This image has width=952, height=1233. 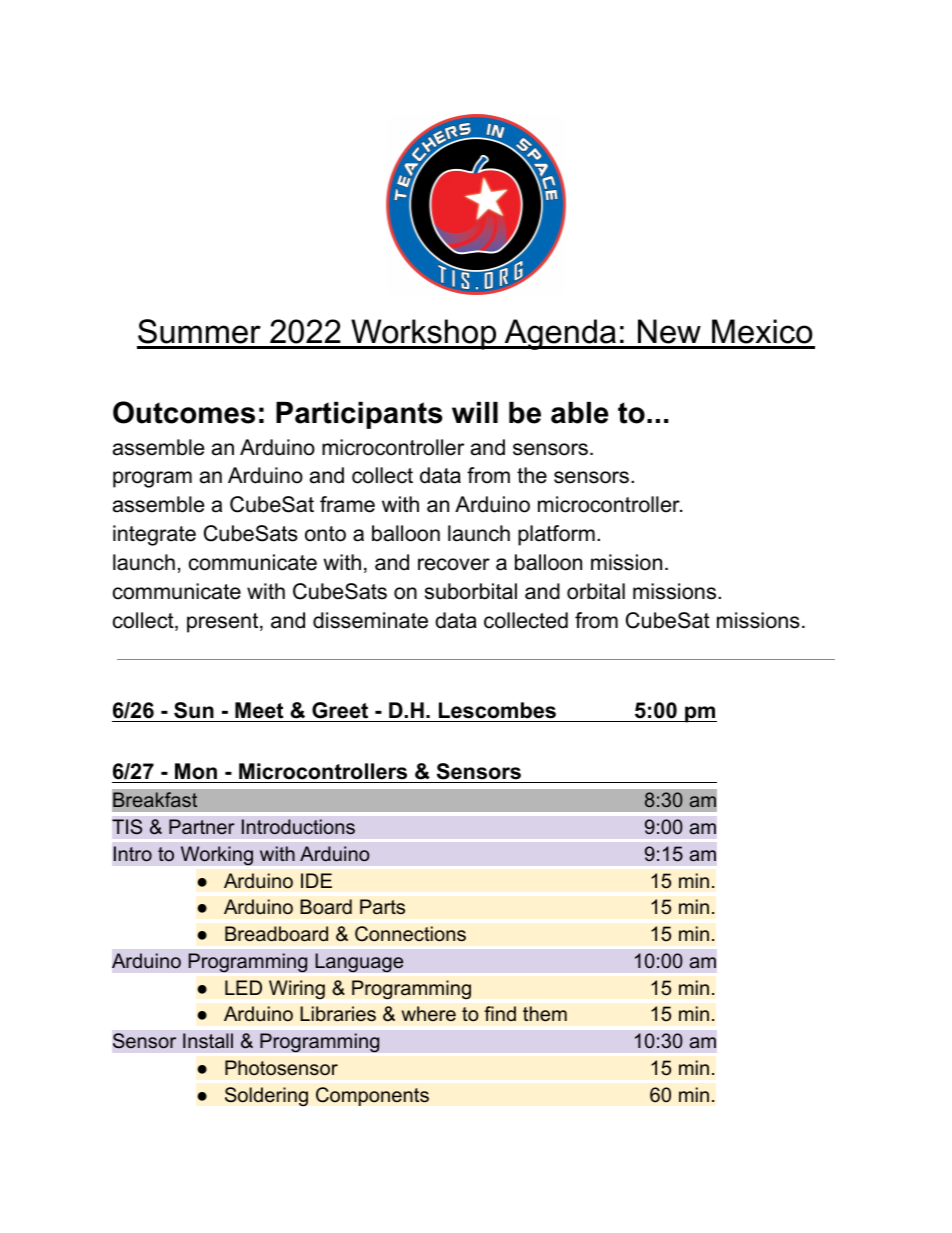 What do you see at coordinates (359, 415) in the image?
I see `Participants` at bounding box center [359, 415].
